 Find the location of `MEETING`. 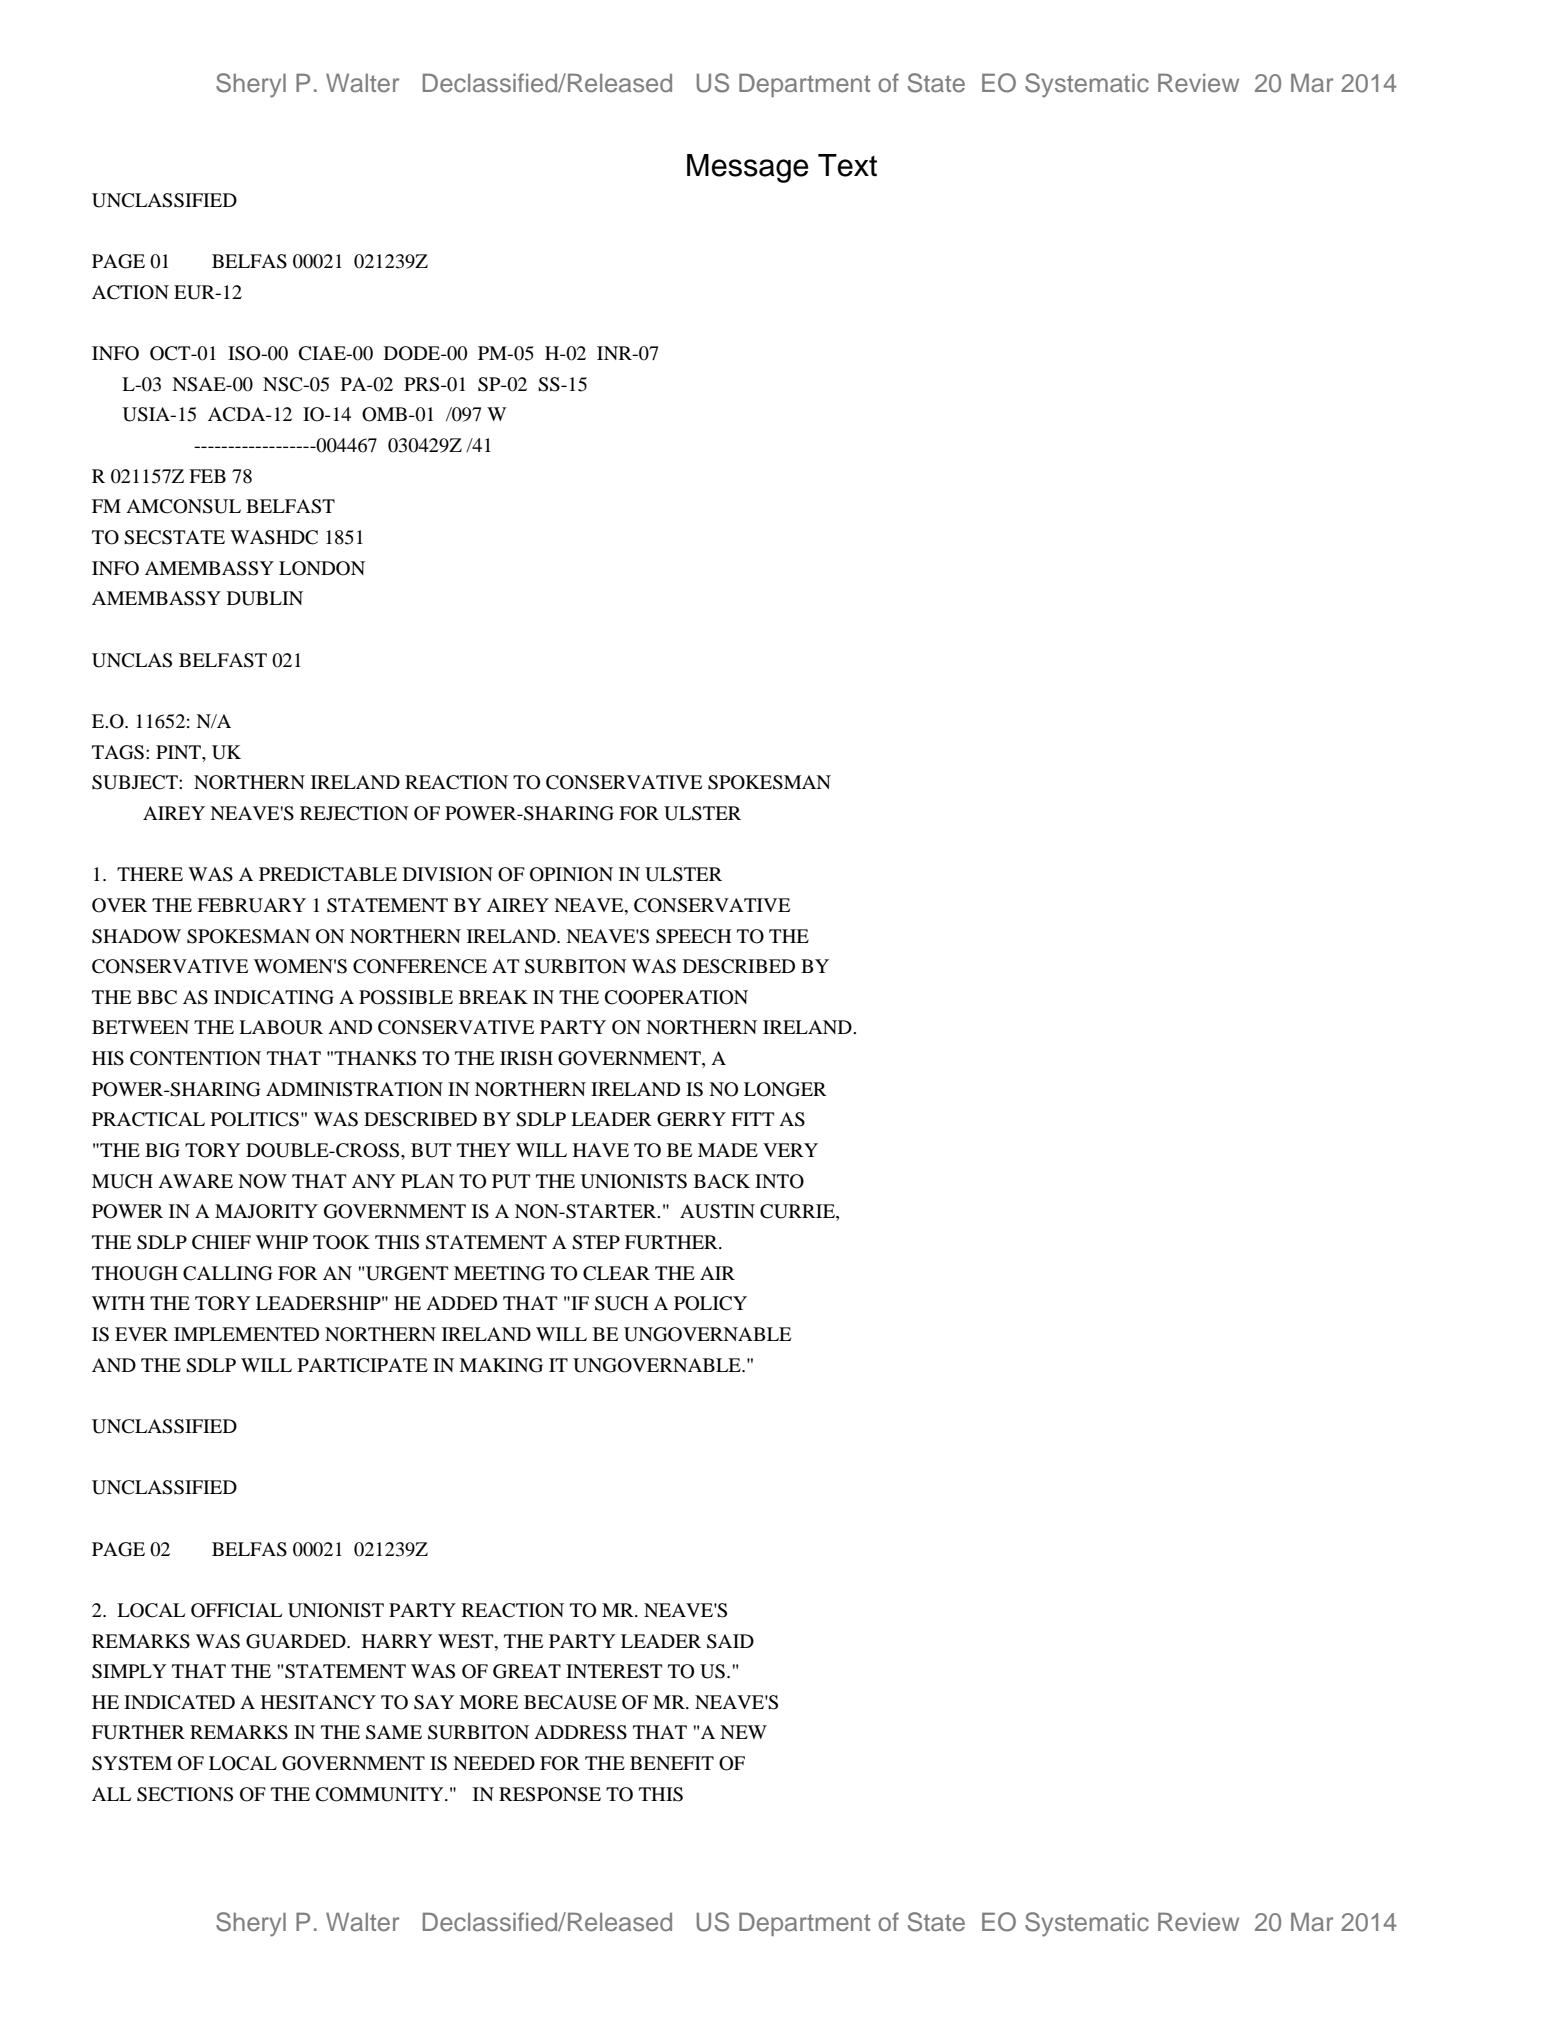

MEETING is located at coordinates (499, 1273).
